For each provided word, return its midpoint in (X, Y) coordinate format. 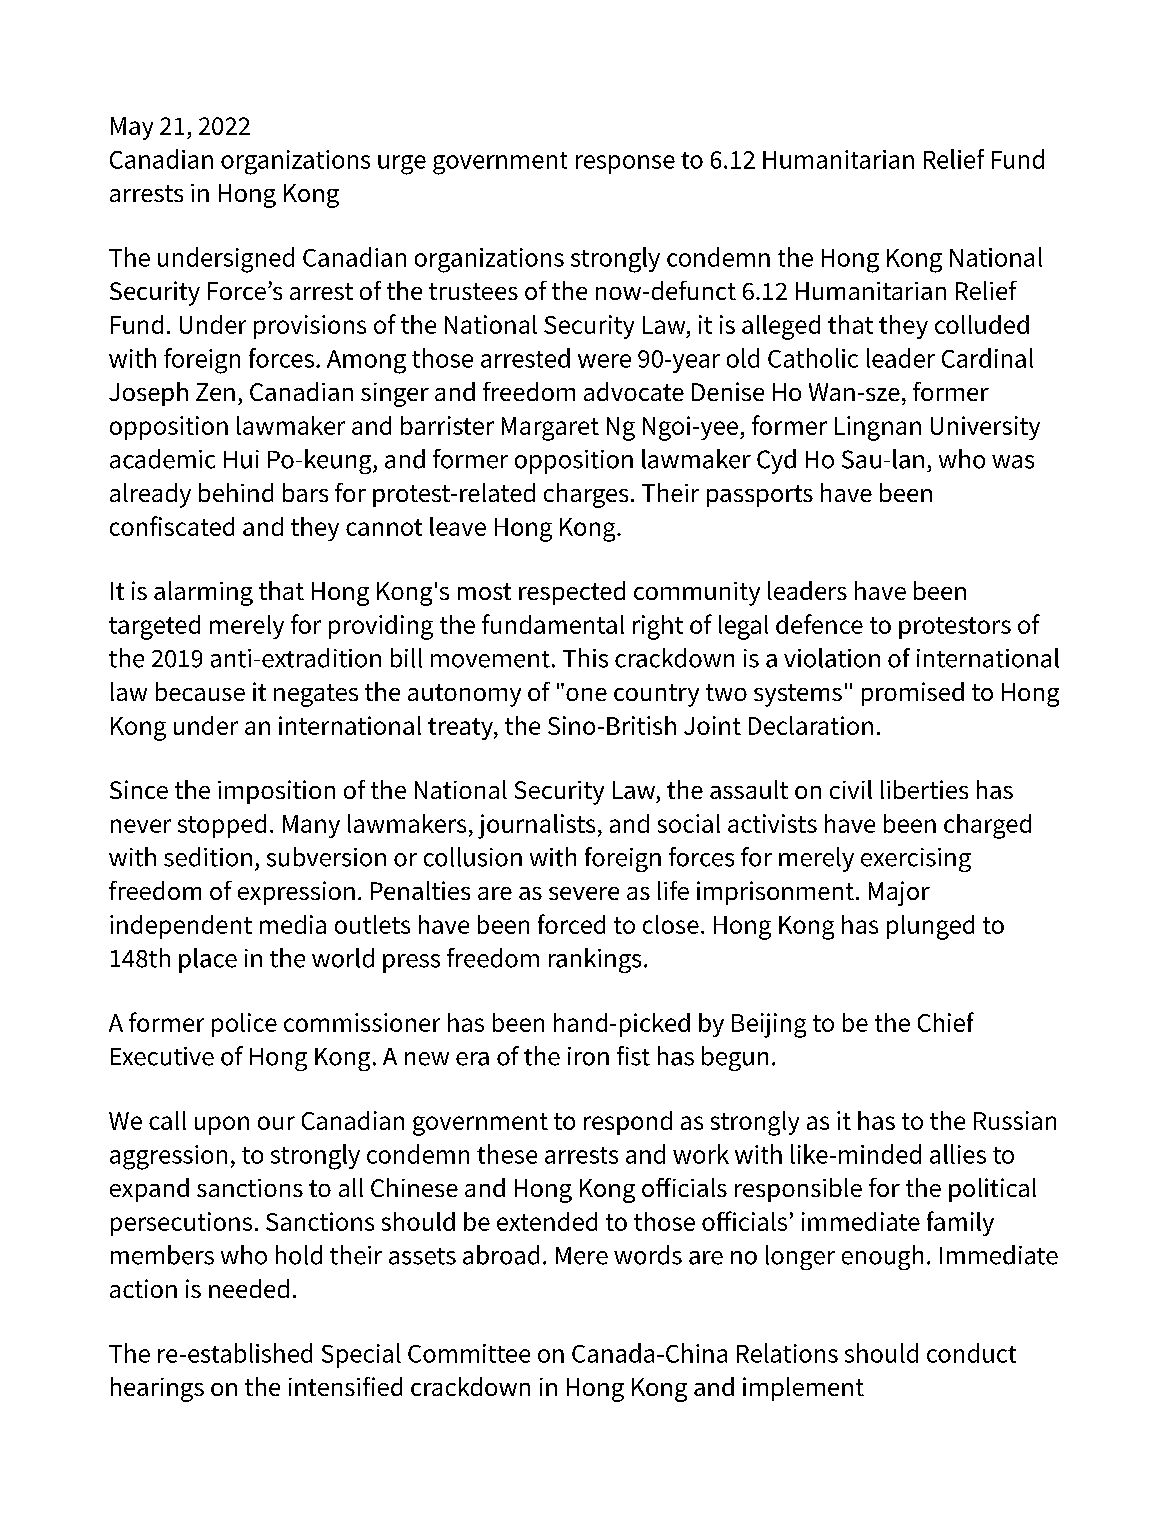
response (625, 164)
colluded (982, 324)
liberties (924, 789)
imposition (276, 792)
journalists (536, 826)
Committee (469, 1353)
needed (249, 1288)
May (132, 128)
